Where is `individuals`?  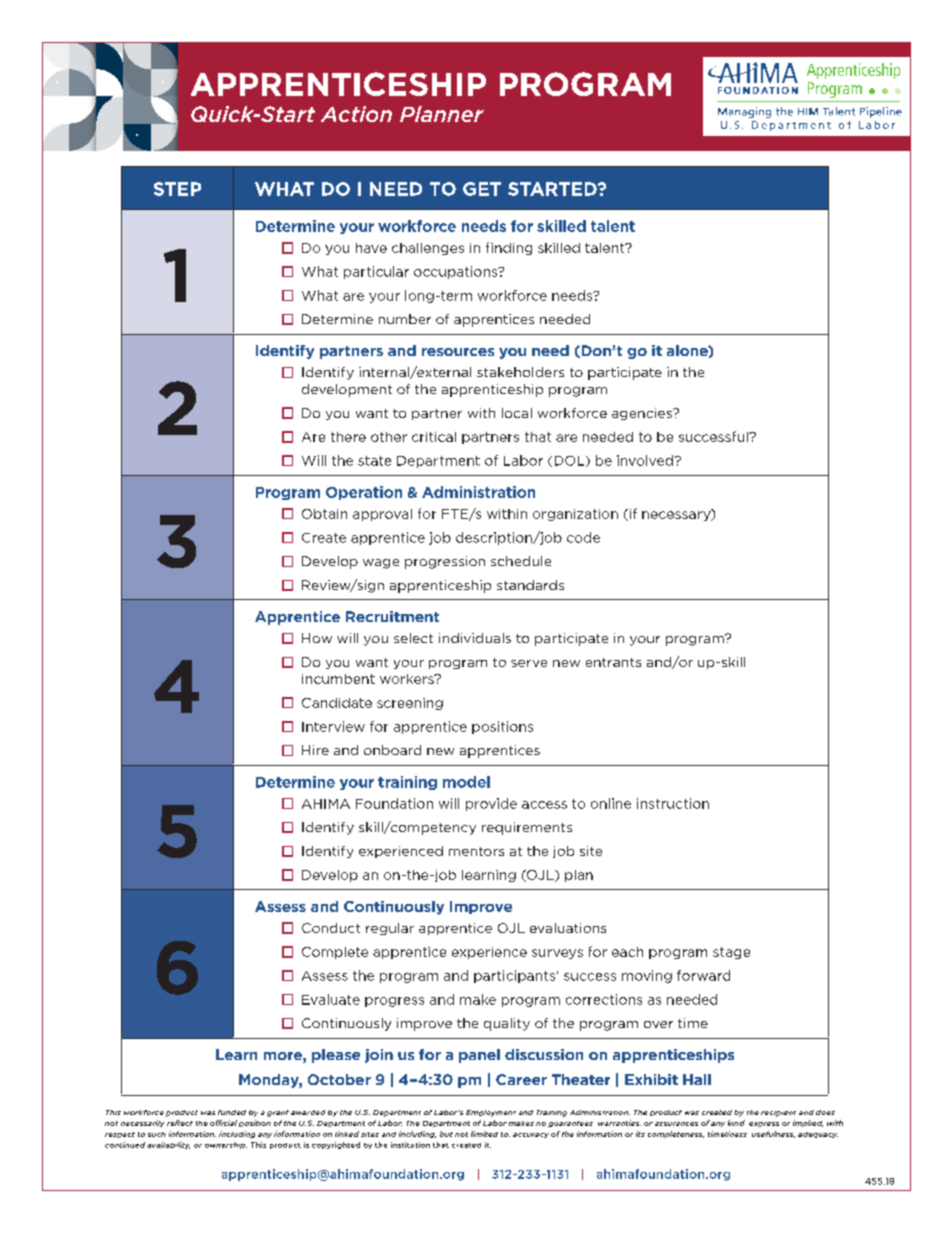
individuals is located at coordinates (475, 638).
